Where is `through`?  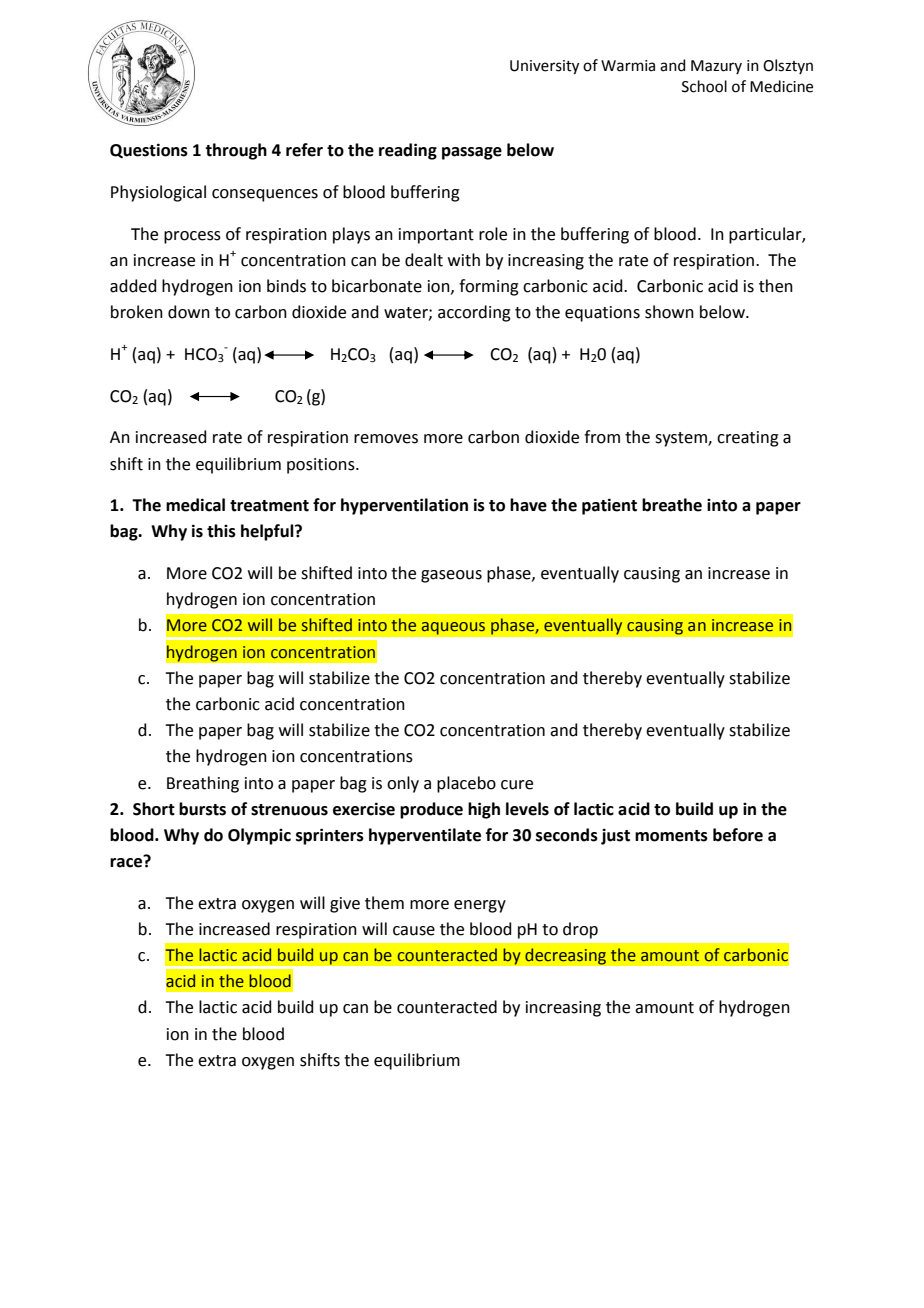 through is located at coordinates (236, 151).
